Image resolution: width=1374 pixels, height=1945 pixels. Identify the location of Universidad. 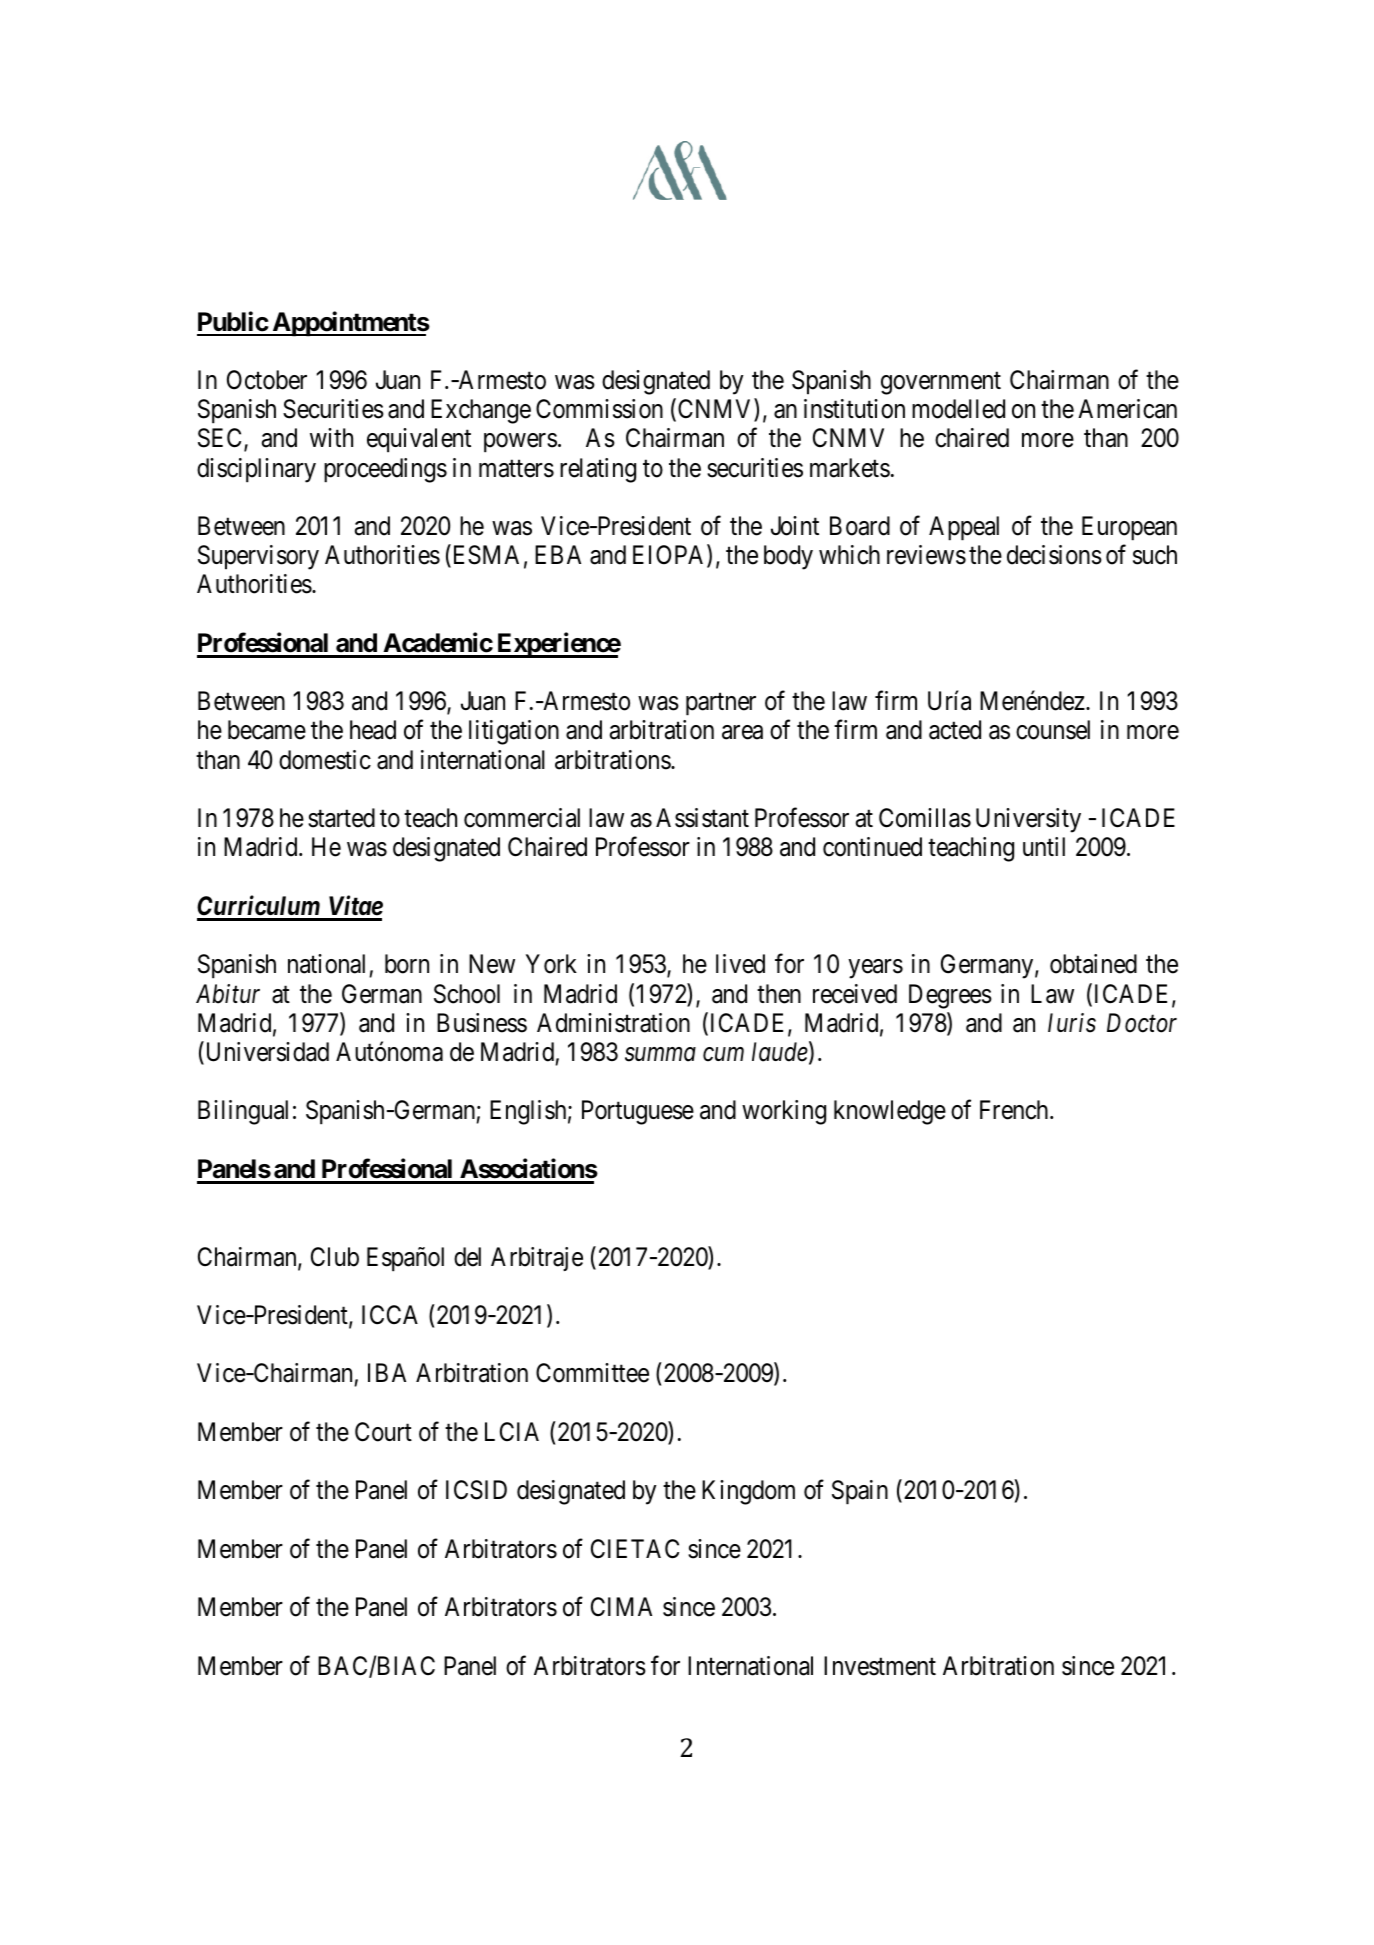
(266, 1053).
